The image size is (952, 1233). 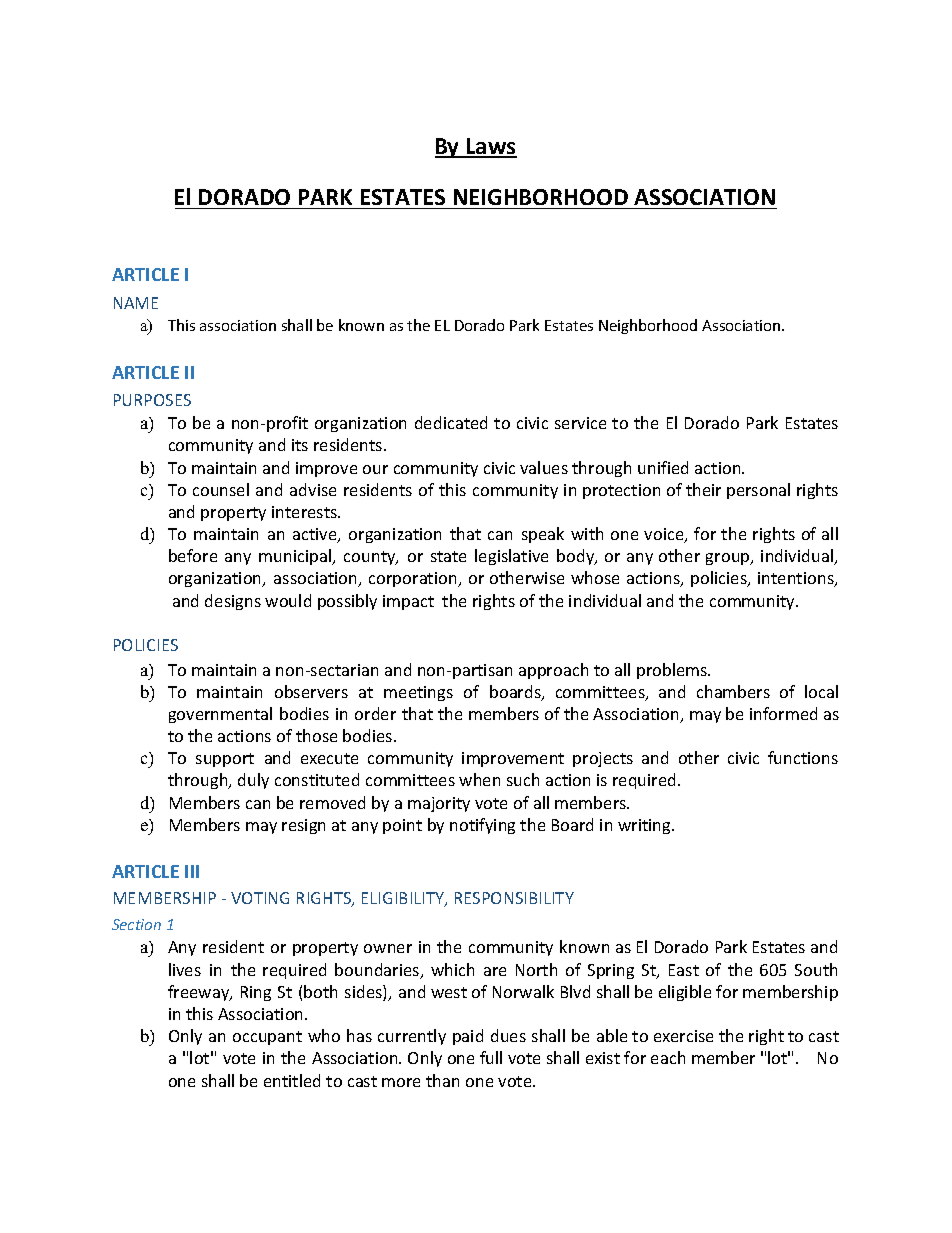 I want to click on functions, so click(x=803, y=757).
